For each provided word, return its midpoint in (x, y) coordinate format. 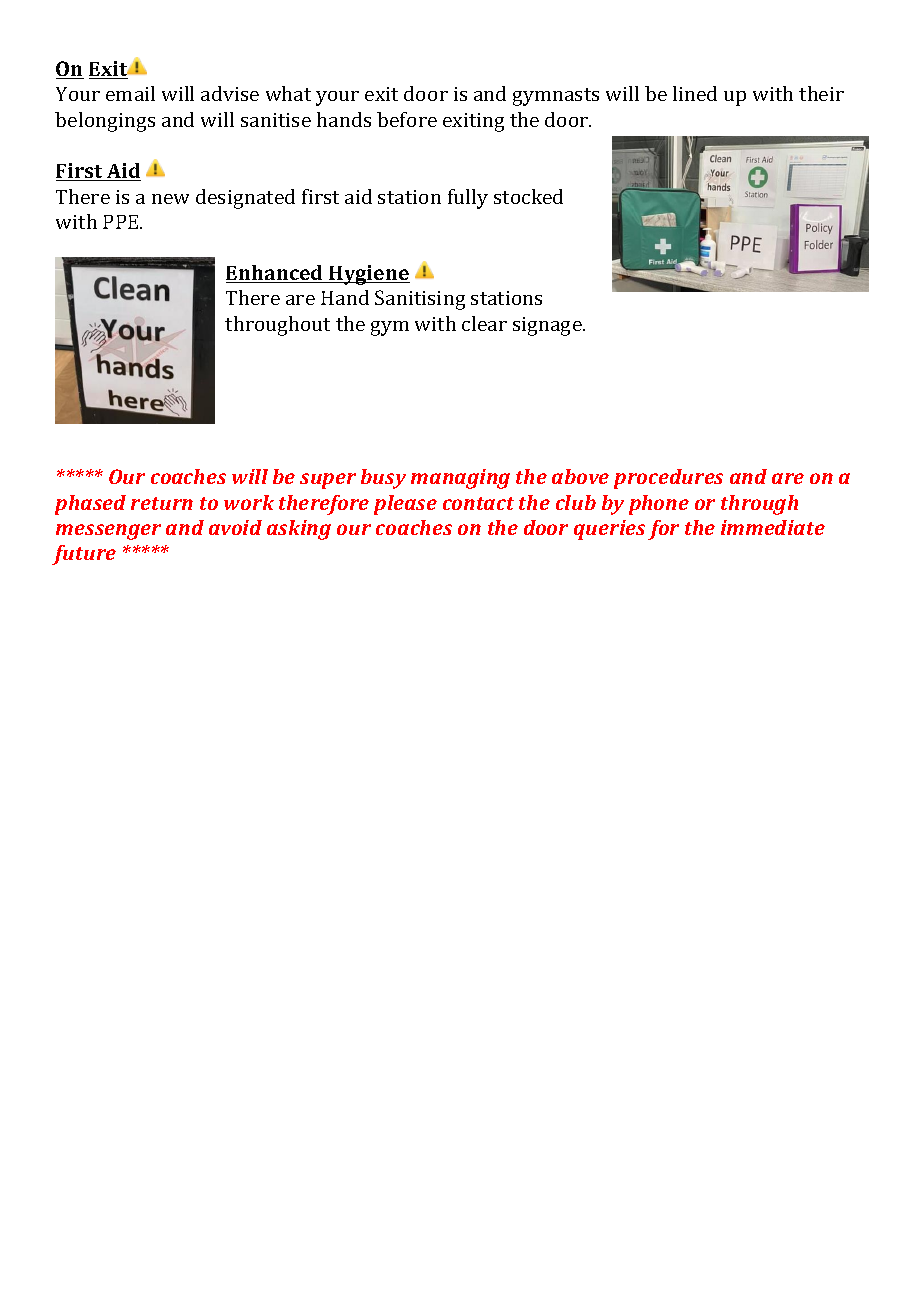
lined (695, 93)
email (130, 93)
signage (548, 326)
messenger (108, 532)
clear (484, 323)
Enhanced (275, 274)
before (407, 119)
